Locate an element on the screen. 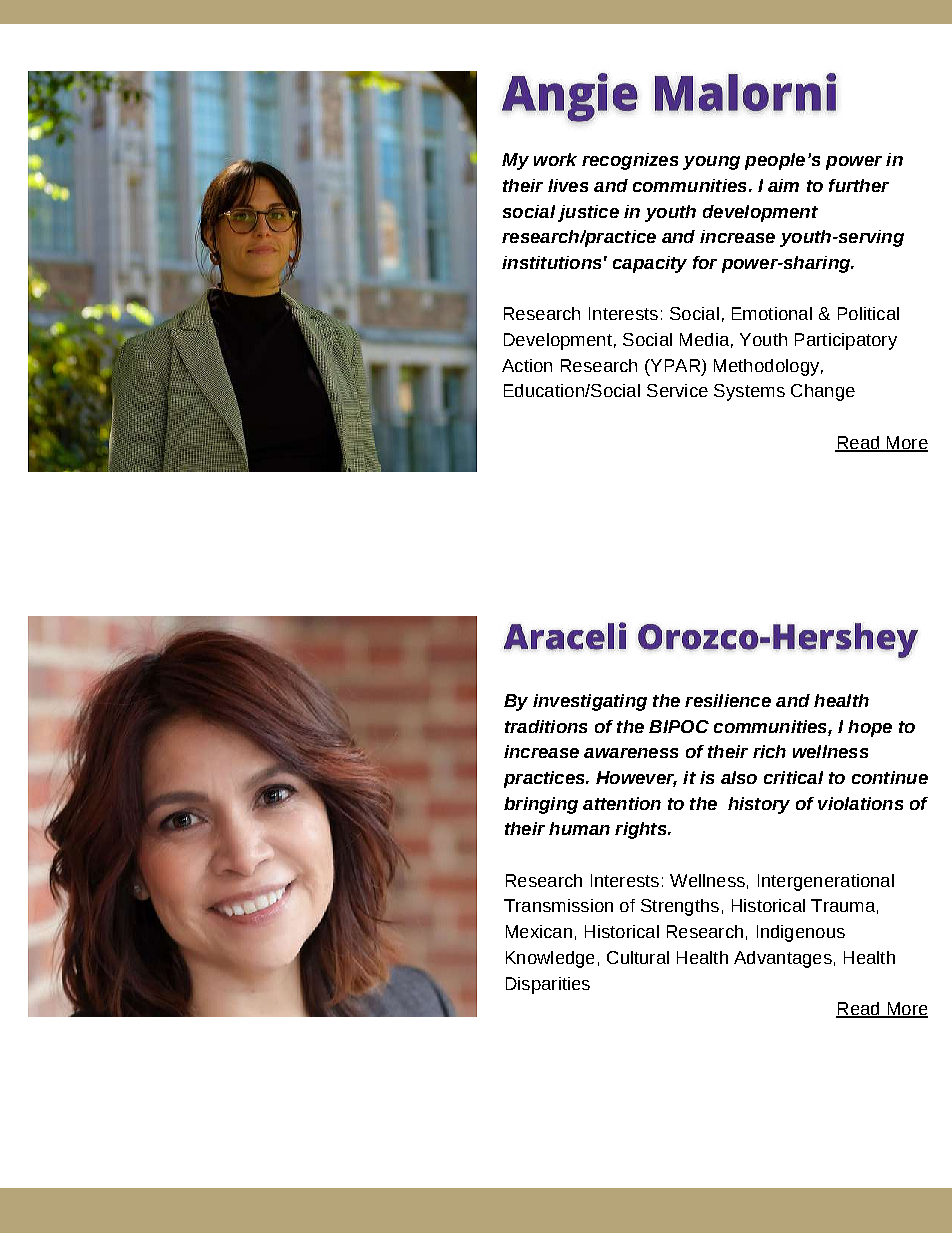  young is located at coordinates (711, 163).
